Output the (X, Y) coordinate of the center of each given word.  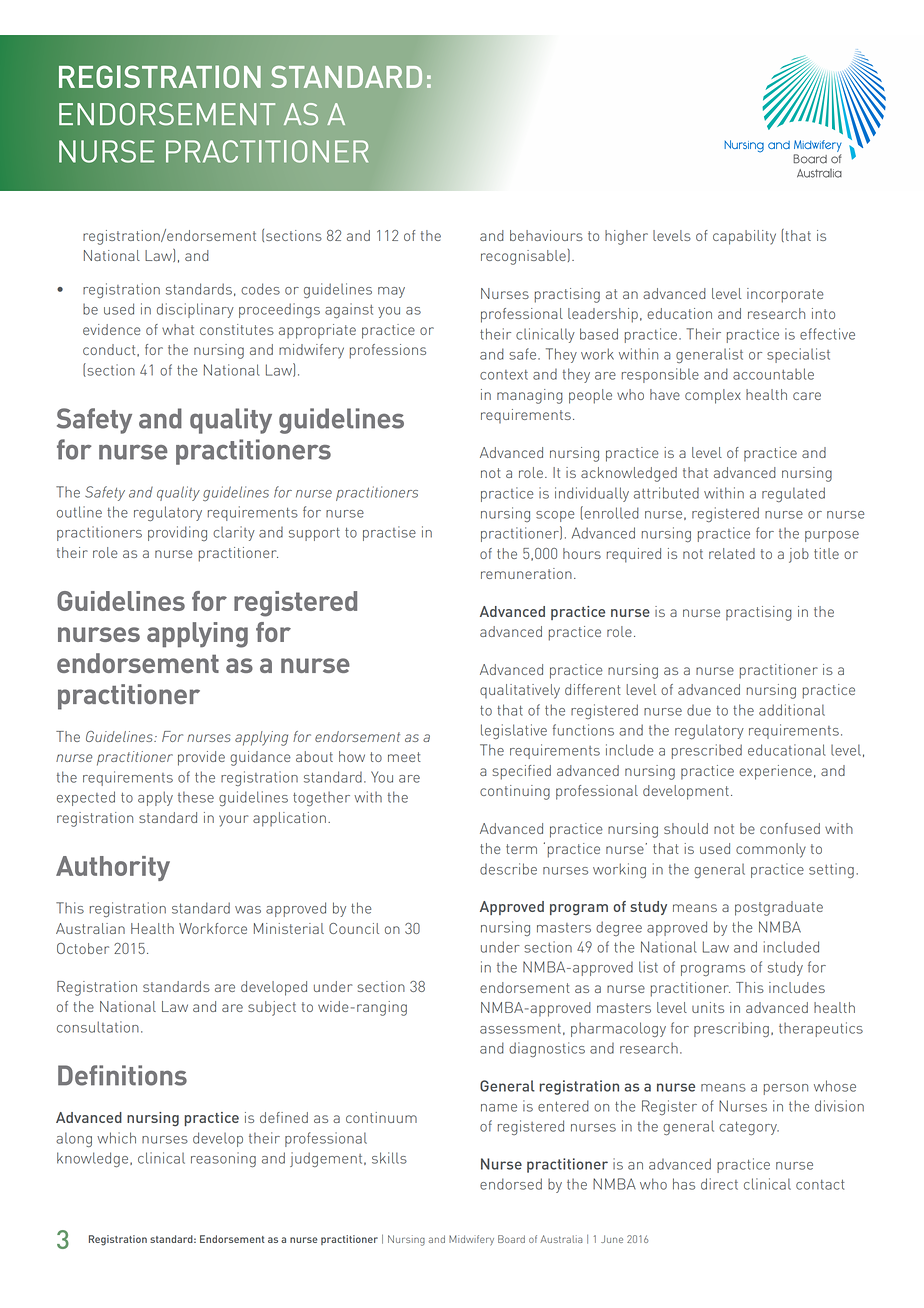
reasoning (223, 1160)
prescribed (707, 751)
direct (719, 1184)
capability (744, 237)
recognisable (523, 257)
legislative (514, 731)
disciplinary (195, 310)
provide (201, 758)
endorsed (511, 1184)
